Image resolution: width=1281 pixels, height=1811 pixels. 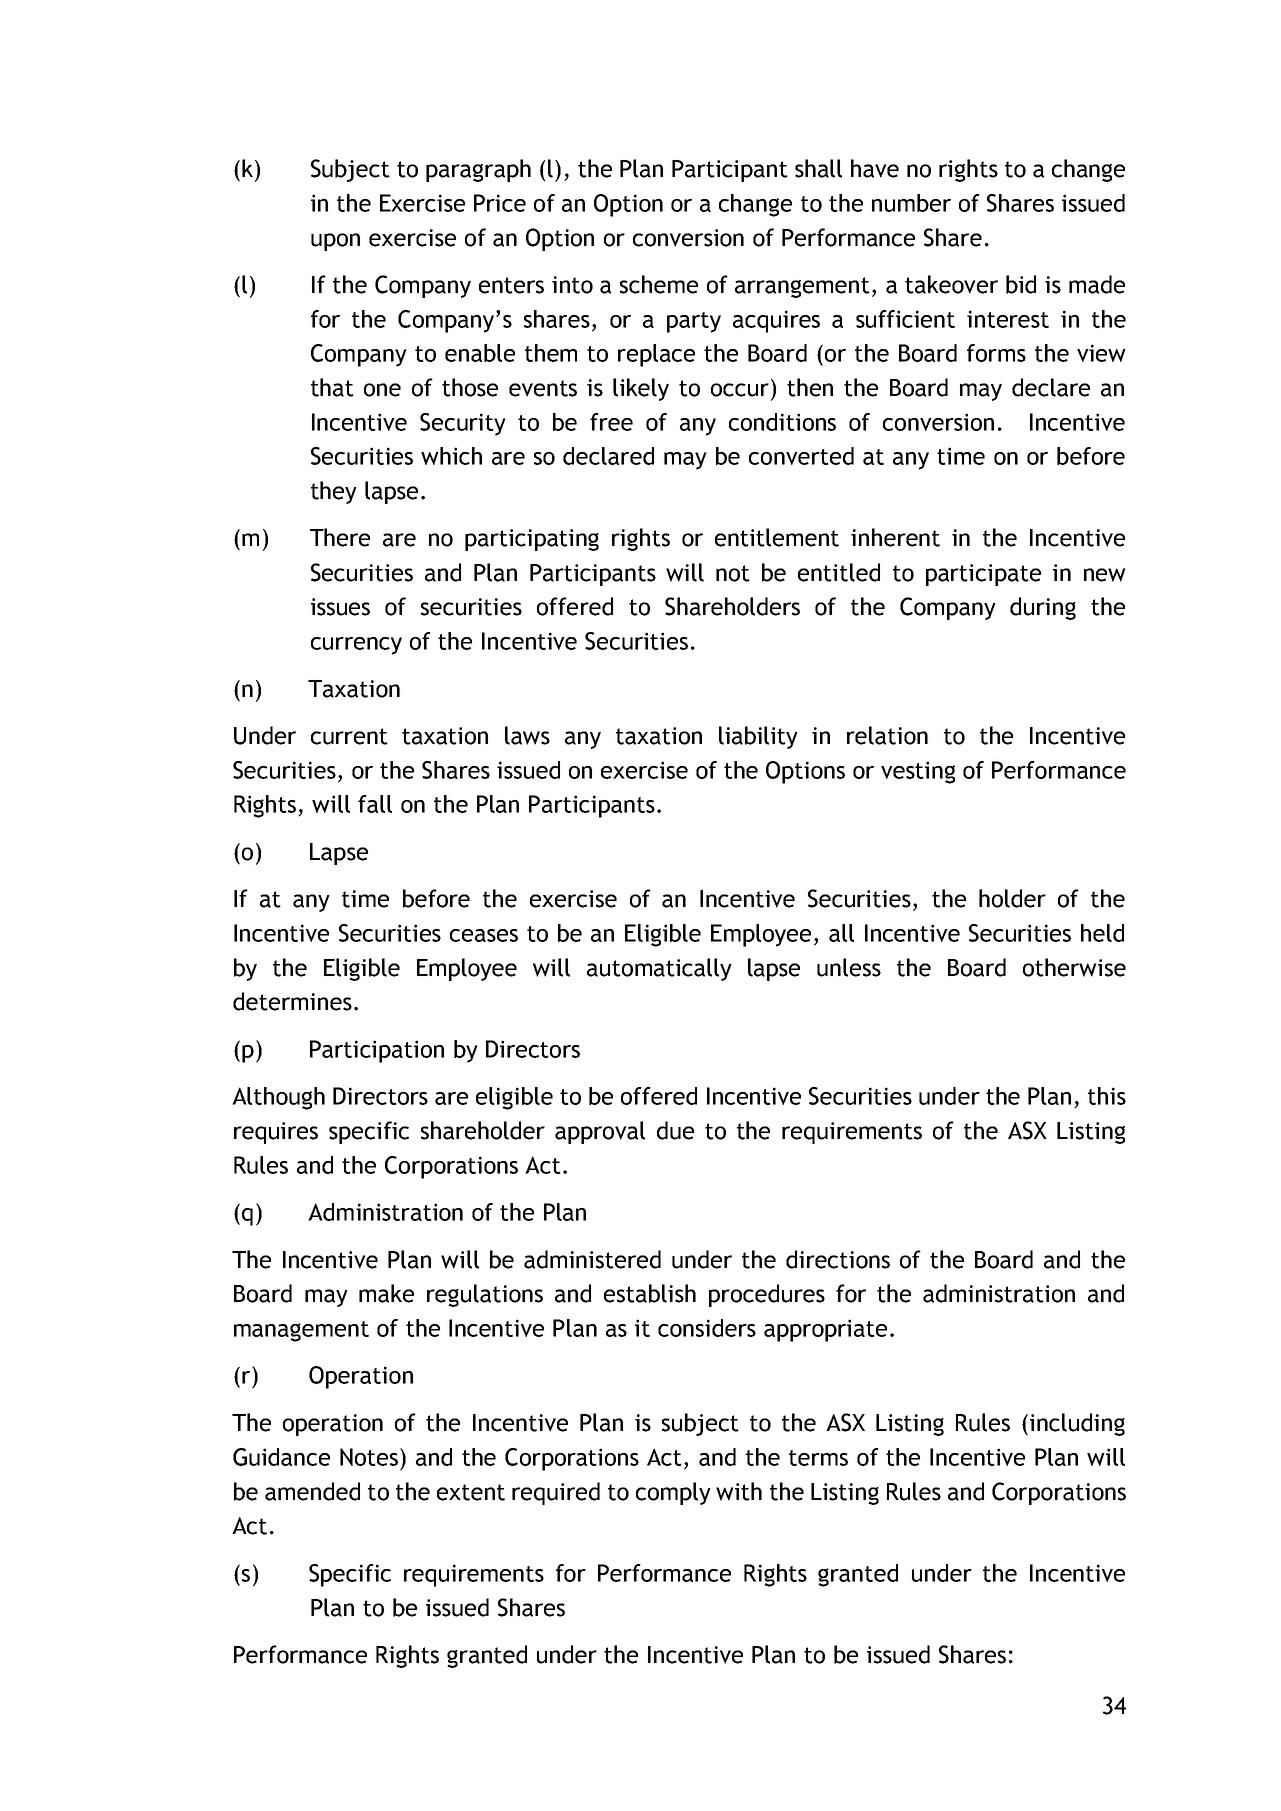 I want to click on fall, so click(x=375, y=804).
